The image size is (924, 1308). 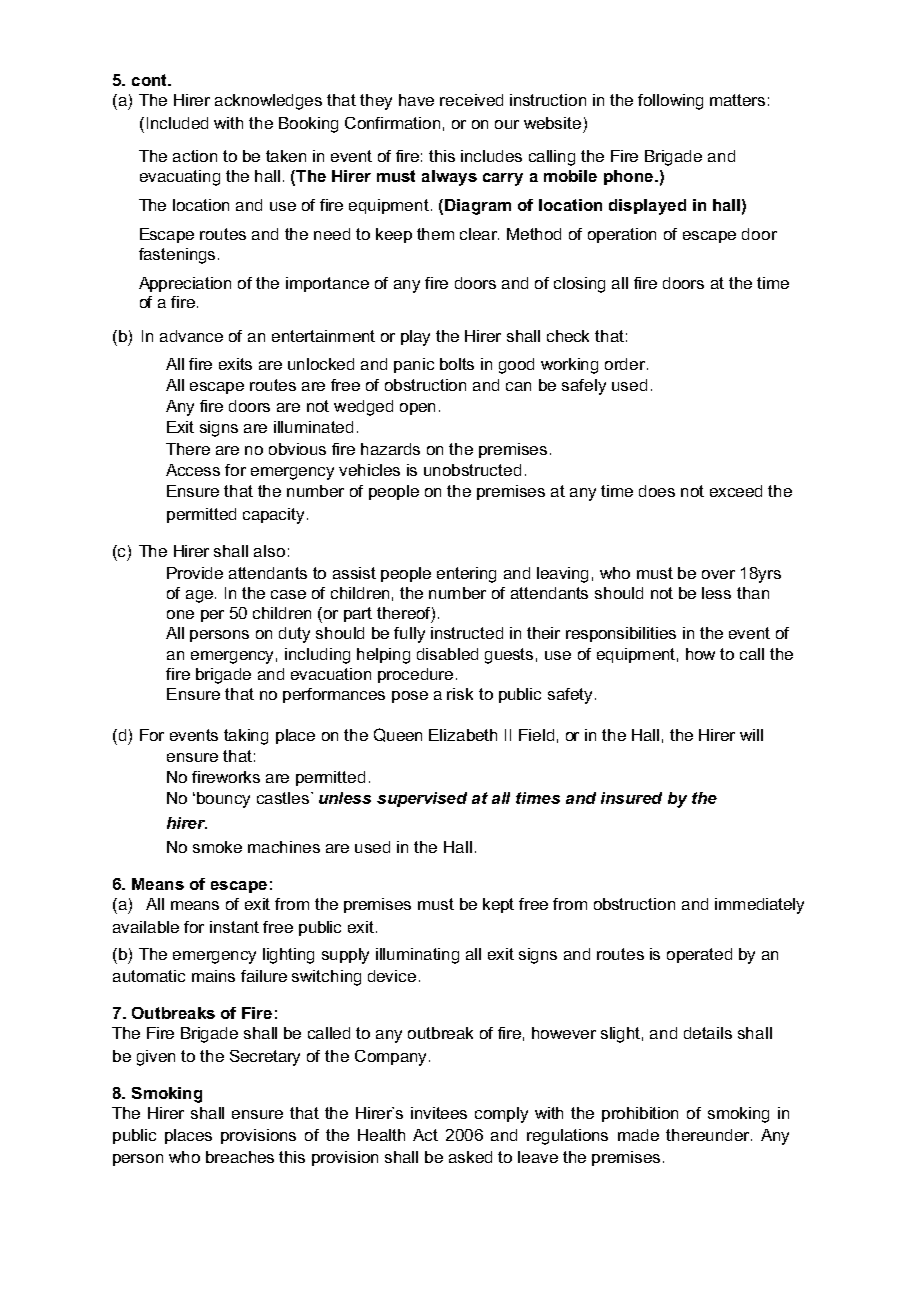 What do you see at coordinates (223, 800) in the screenshot?
I see `bouncy` at bounding box center [223, 800].
